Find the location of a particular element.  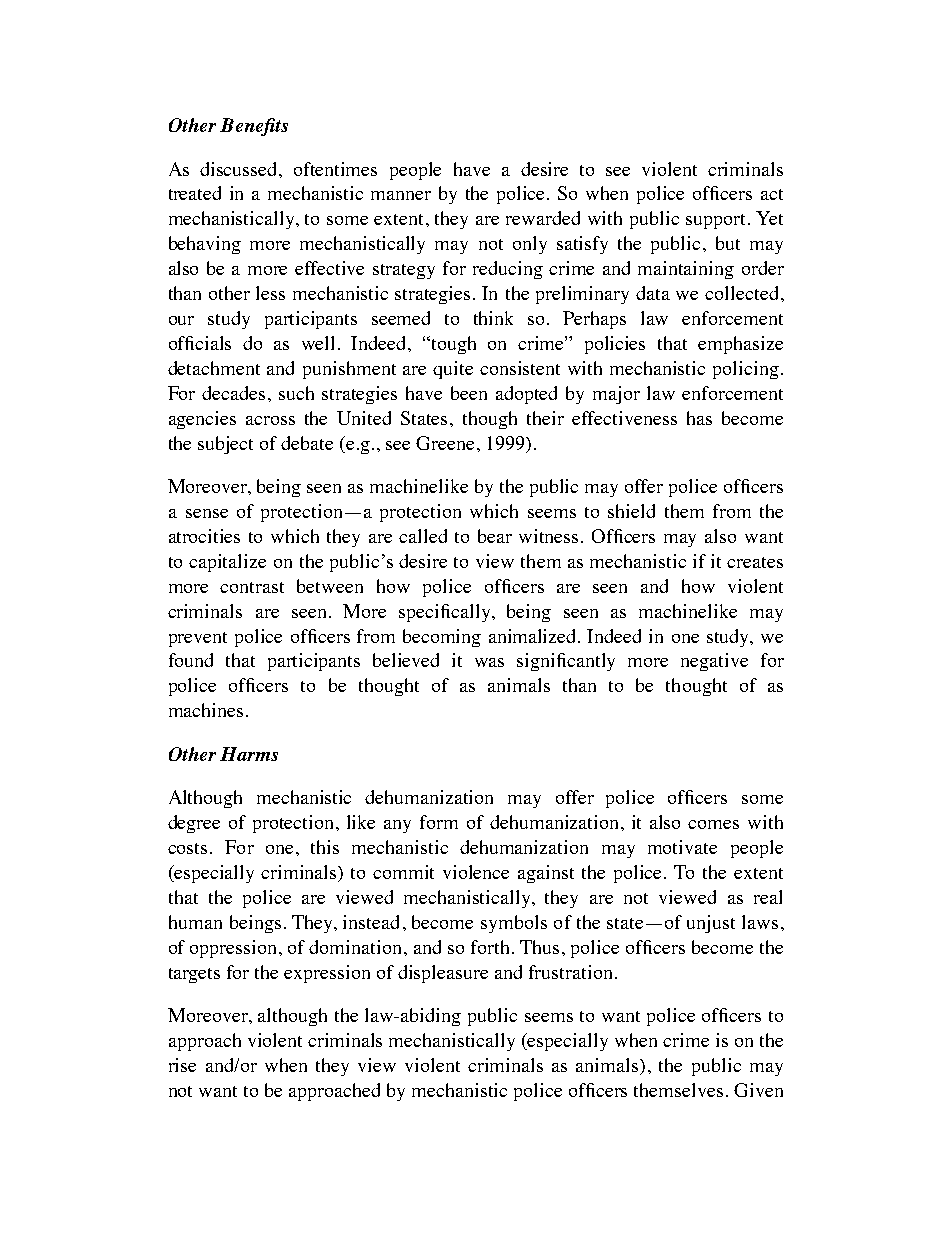

Harms is located at coordinates (249, 754).
